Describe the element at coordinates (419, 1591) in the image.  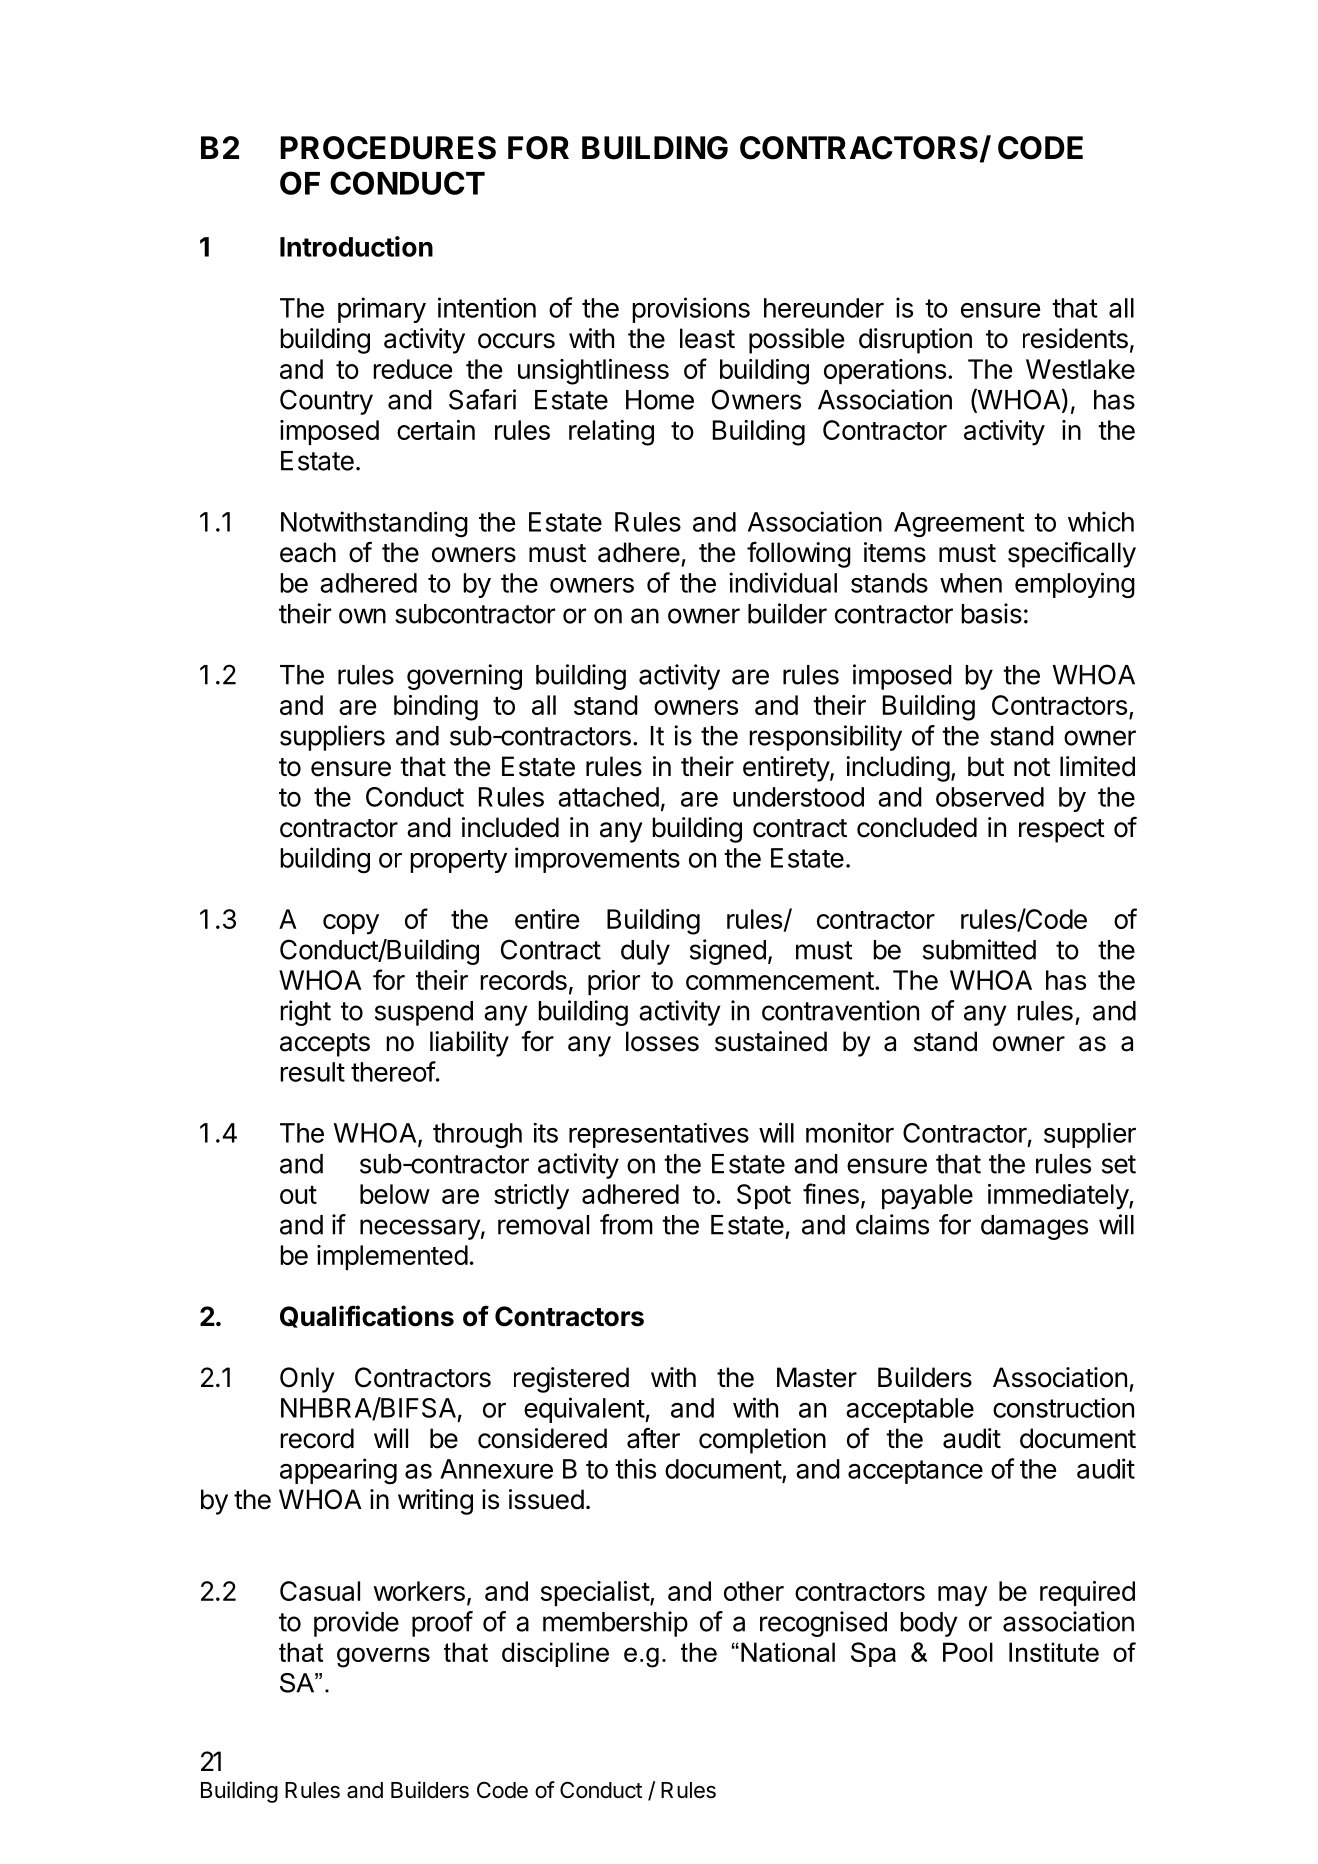
I see `workers` at that location.
